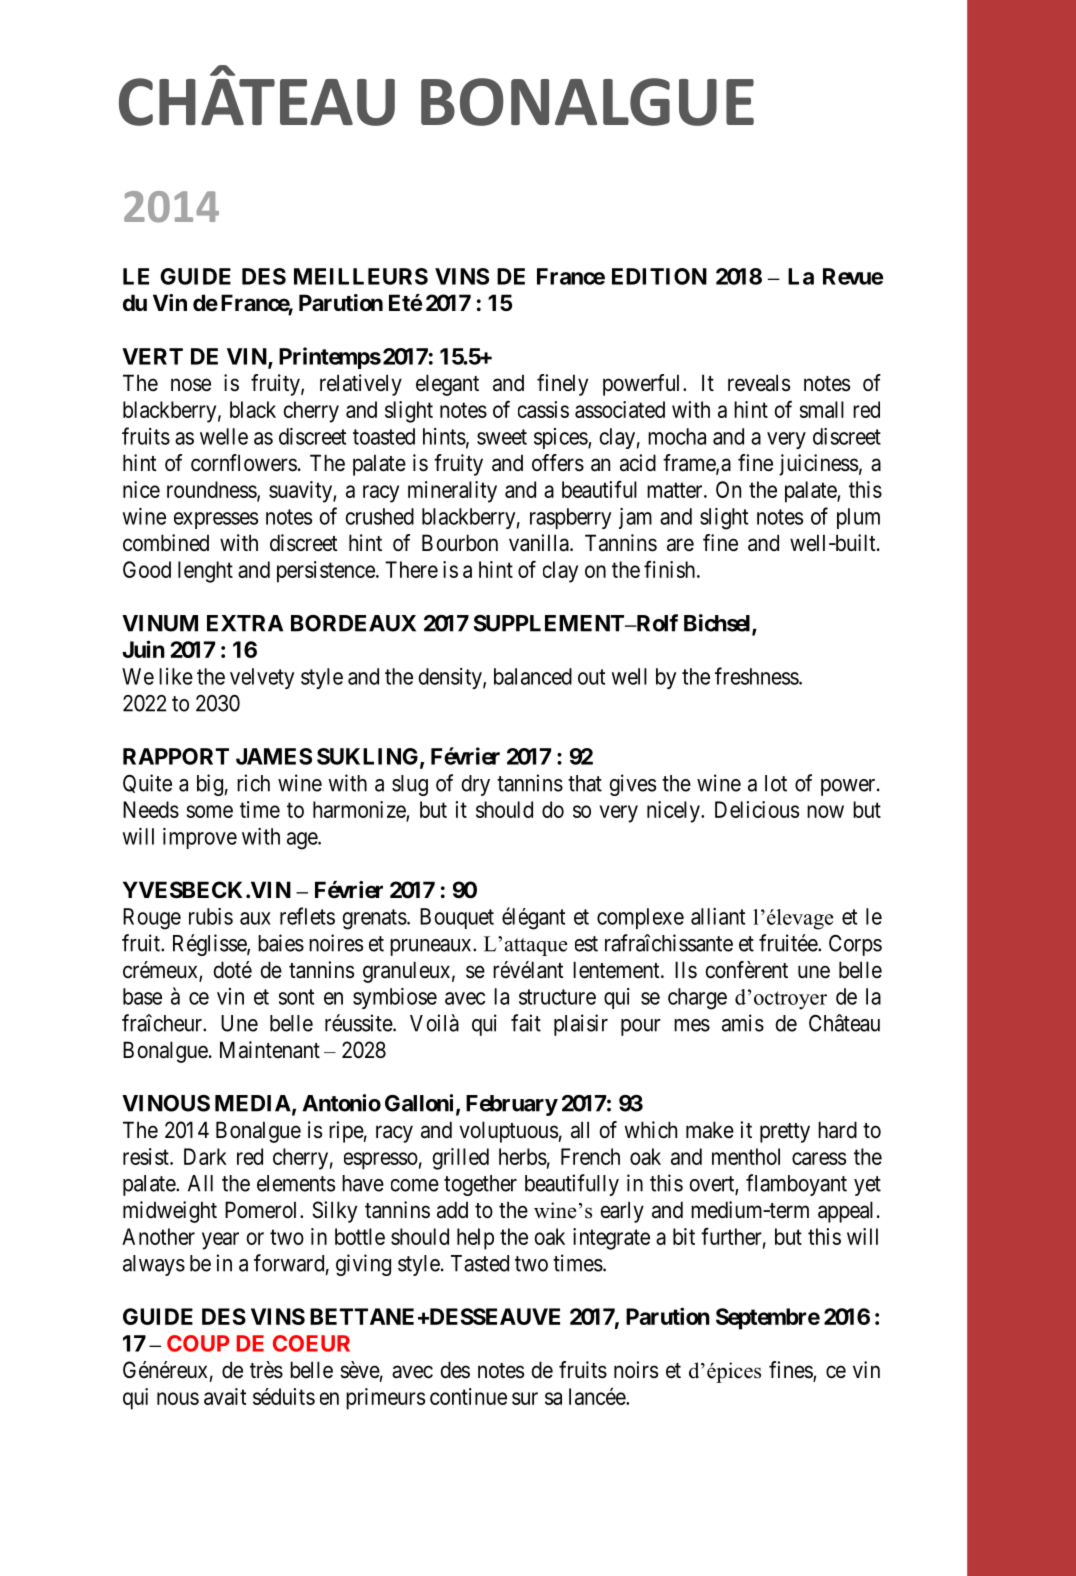 The image size is (1076, 1576). I want to click on EDITION, so click(659, 276).
